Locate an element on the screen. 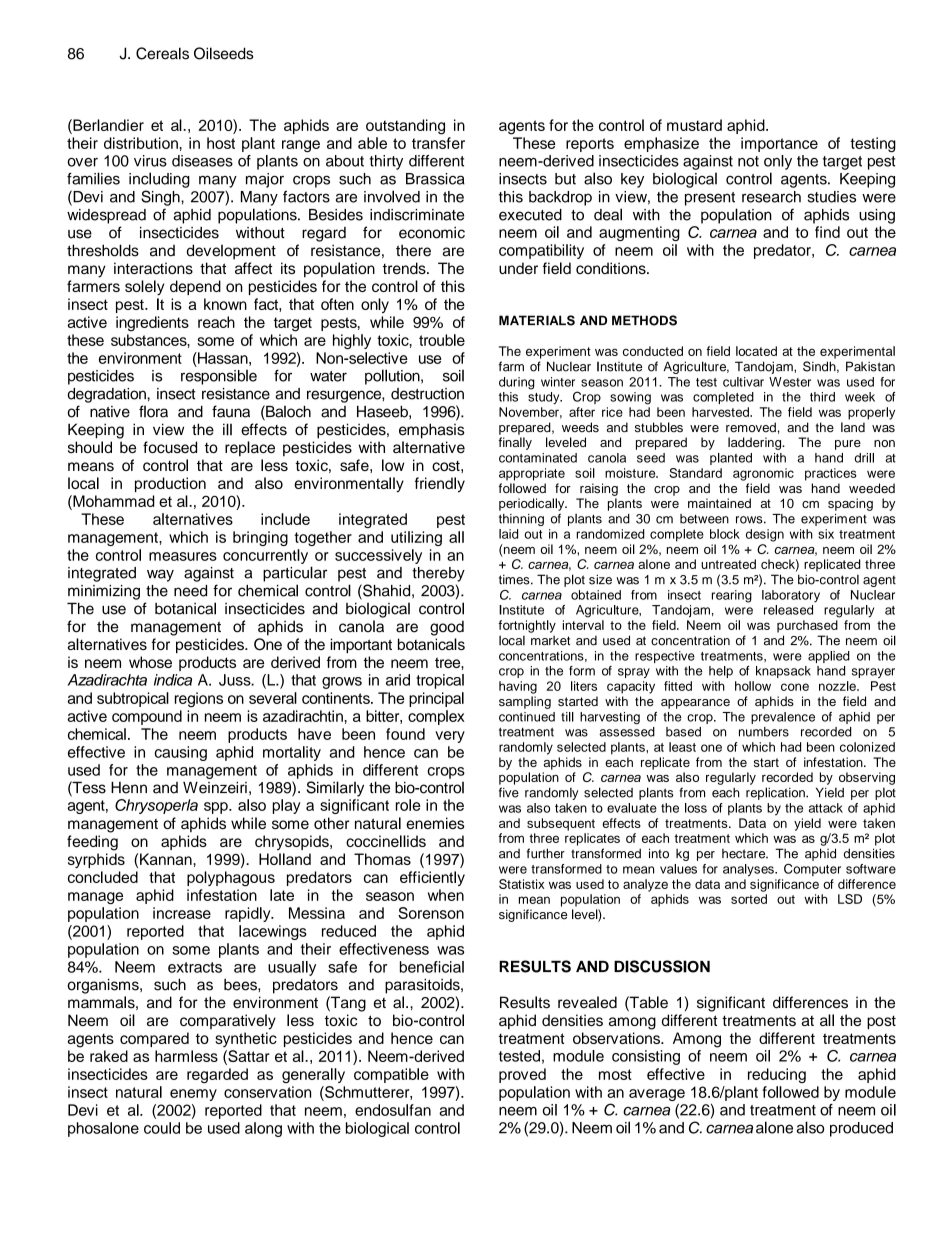  Cereals is located at coordinates (162, 53).
